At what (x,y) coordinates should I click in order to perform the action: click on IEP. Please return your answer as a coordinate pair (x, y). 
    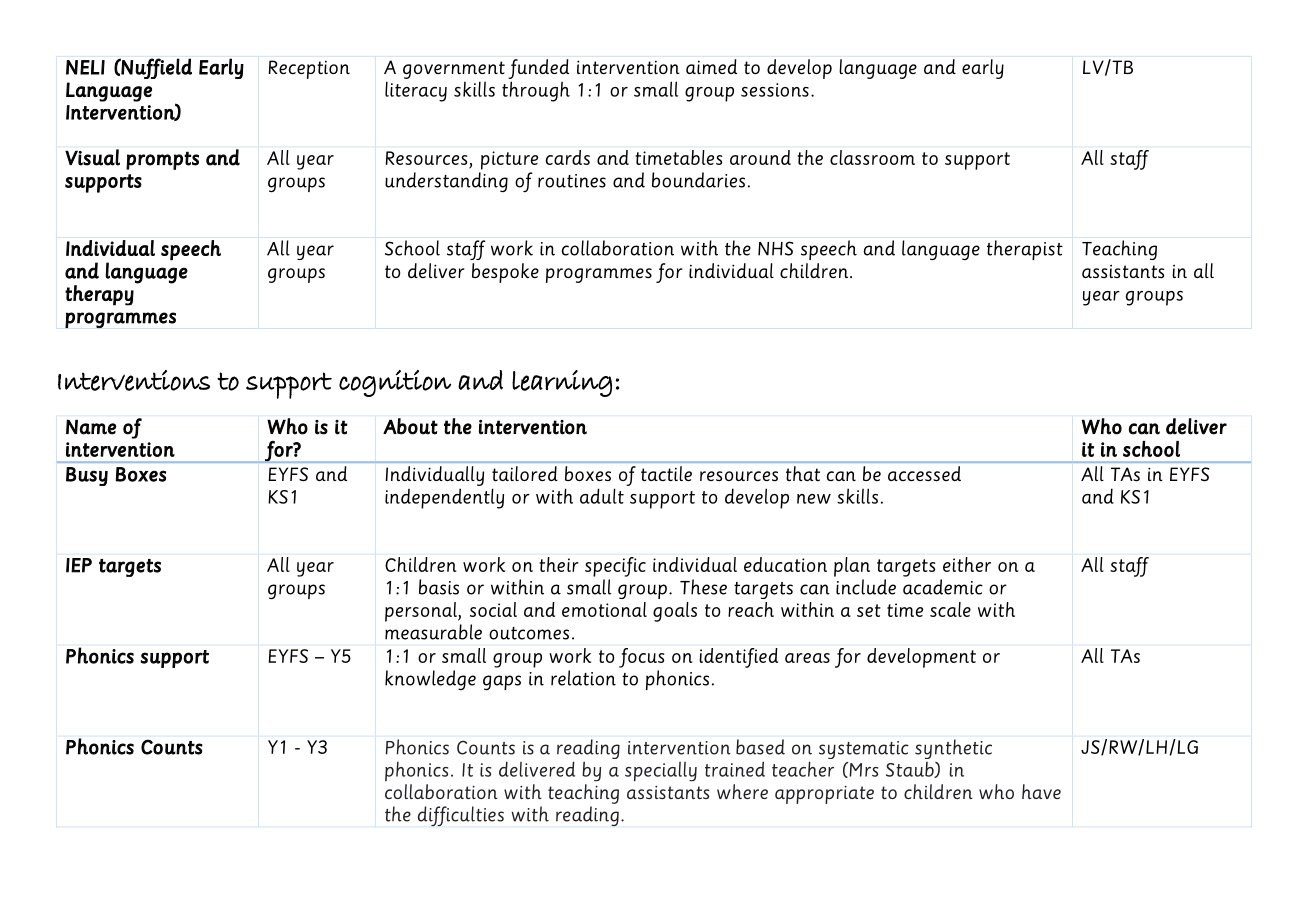
    Looking at the image, I should click on (79, 565).
